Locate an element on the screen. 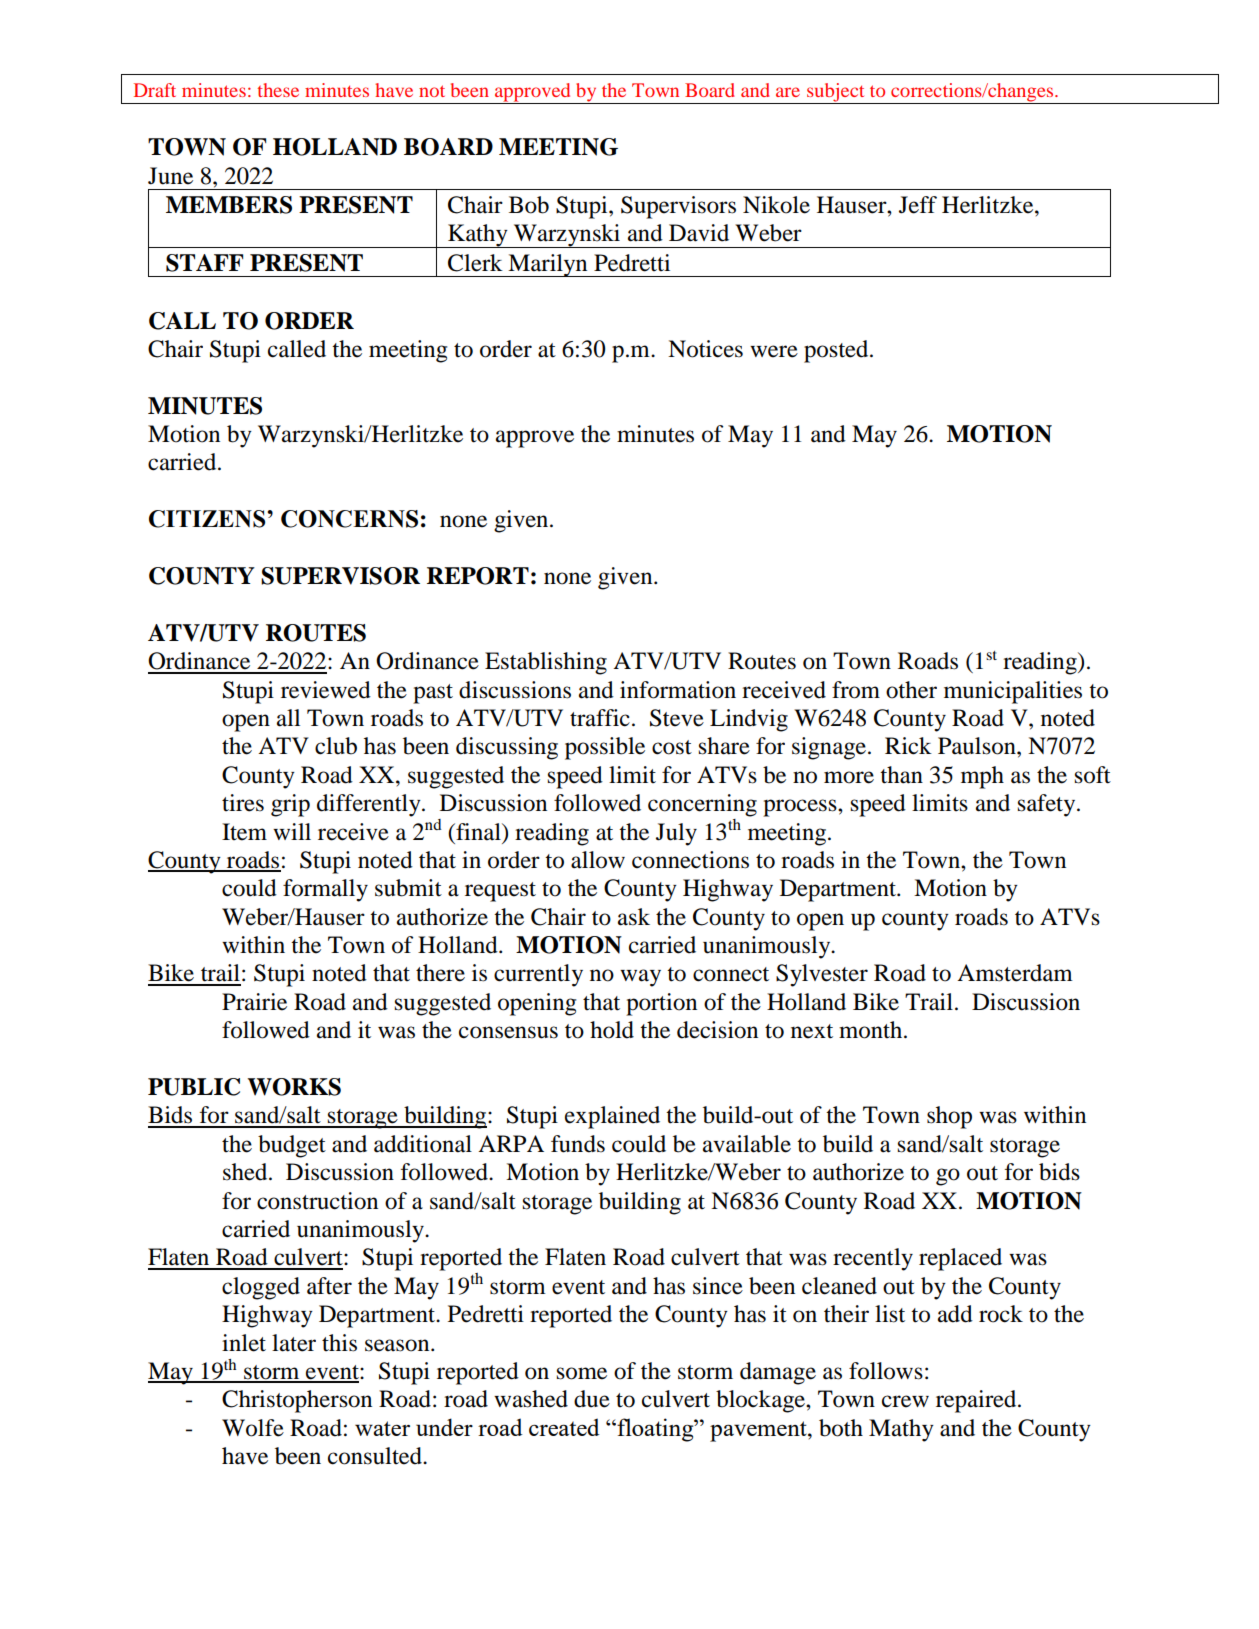  Bob is located at coordinates (529, 205).
